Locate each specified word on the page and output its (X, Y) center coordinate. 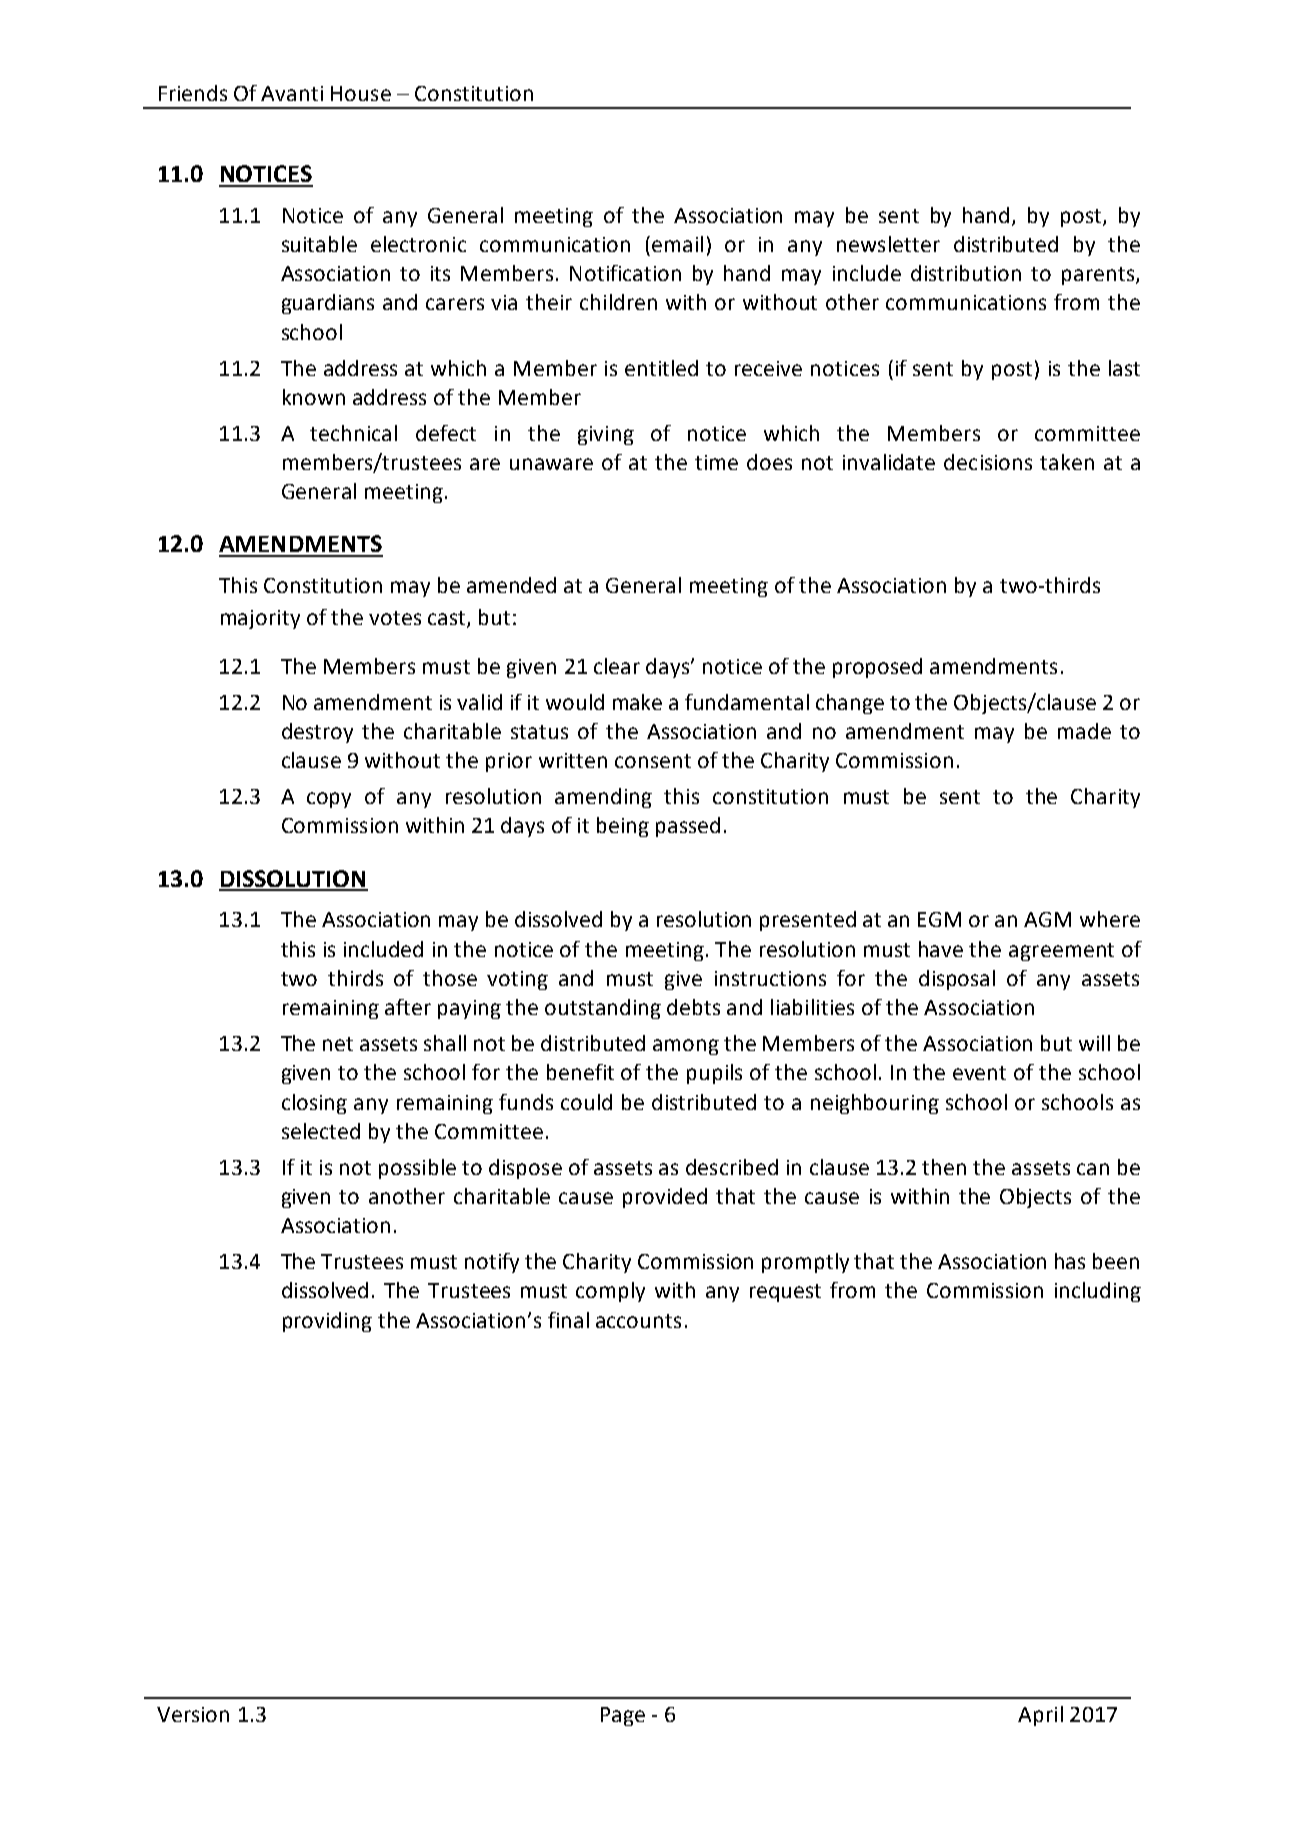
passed (688, 827)
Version (193, 1714)
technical (353, 433)
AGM (1047, 919)
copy (329, 800)
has (1070, 1261)
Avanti (292, 93)
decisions (988, 462)
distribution (966, 273)
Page (623, 1716)
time (716, 462)
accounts (638, 1321)
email (677, 244)
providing (327, 1322)
